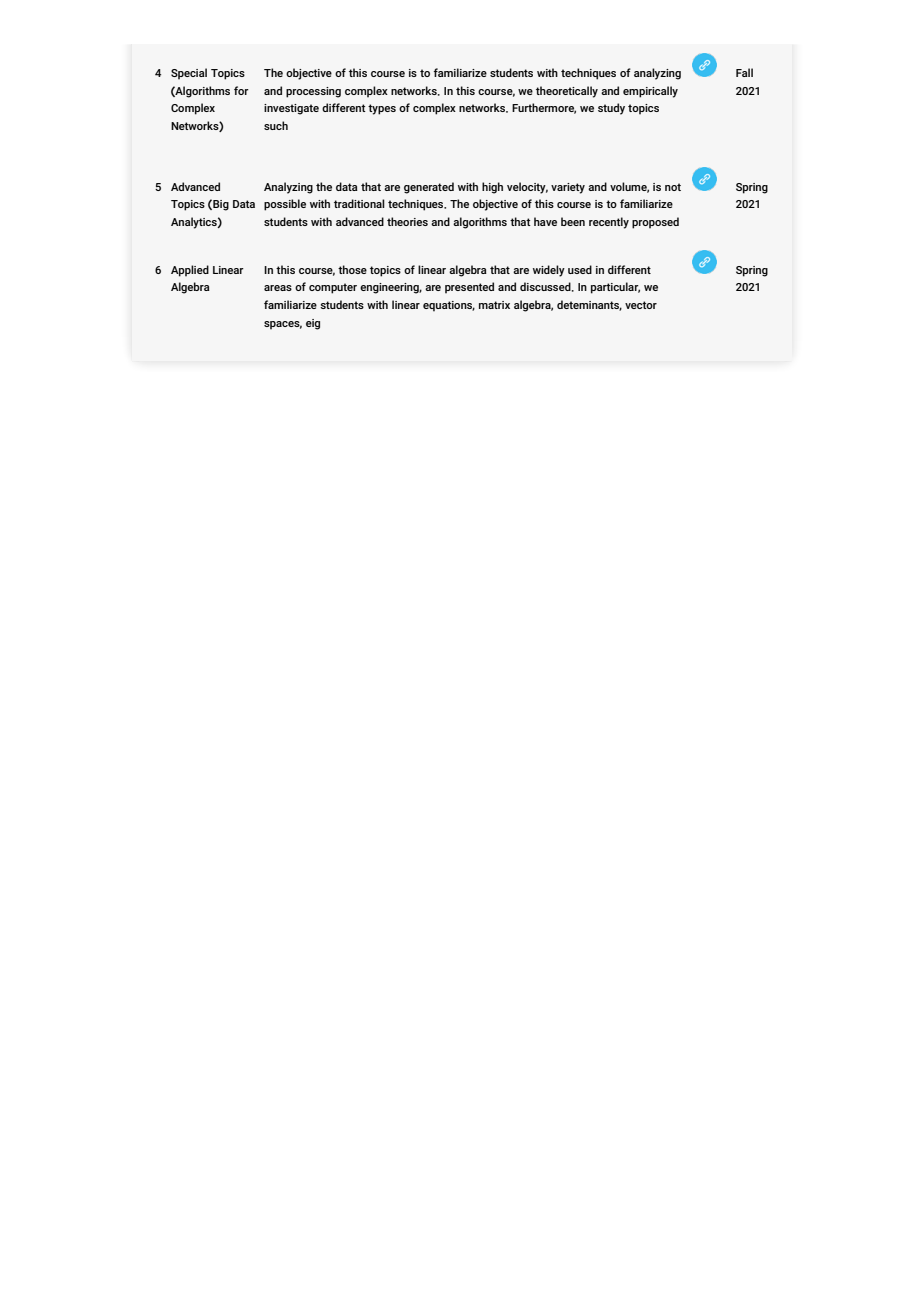 Image resolution: width=924 pixels, height=1308 pixels. Describe the element at coordinates (278, 288) in the screenshot. I see `areas` at that location.
